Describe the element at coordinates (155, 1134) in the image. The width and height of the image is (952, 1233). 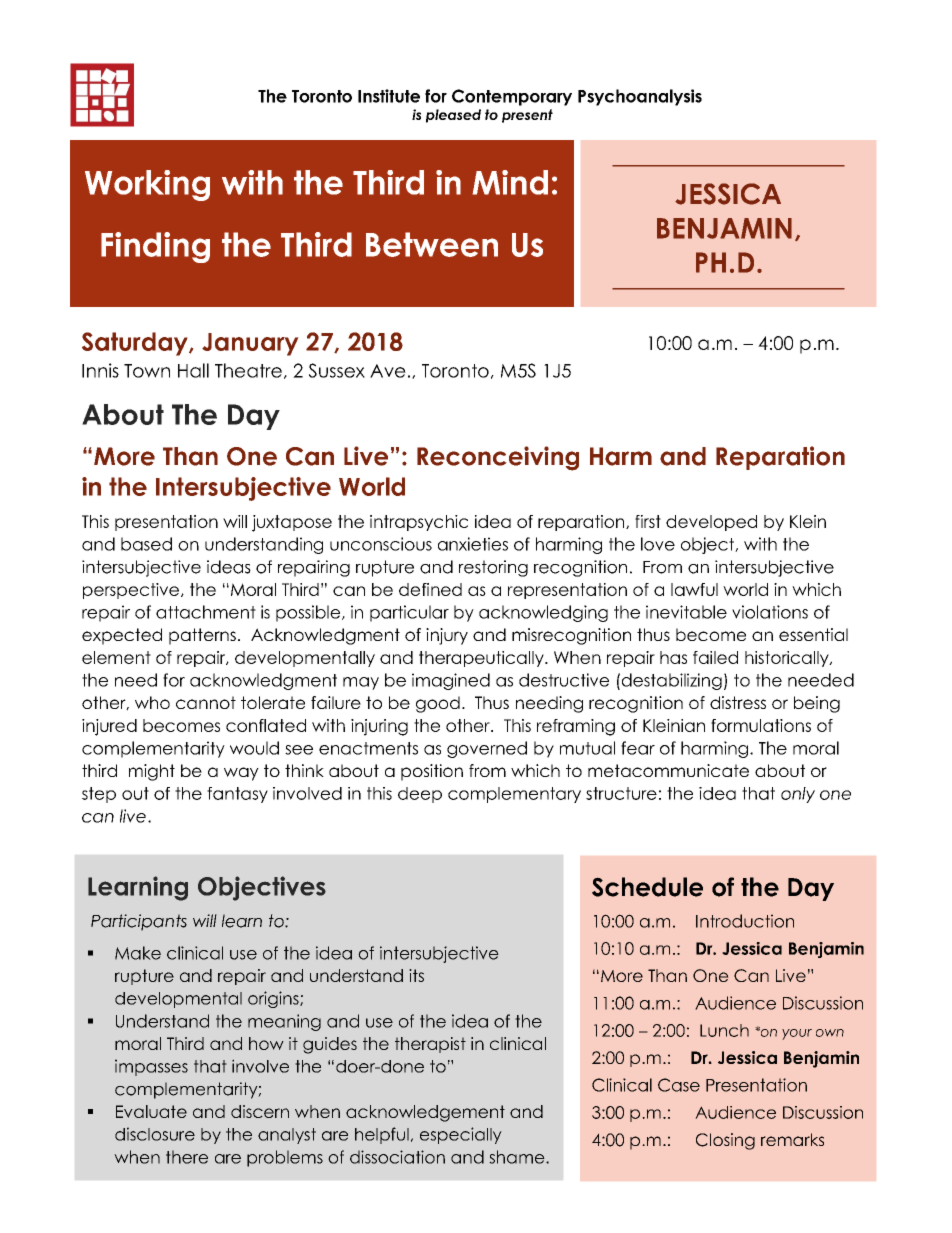
I see `disclosure` at that location.
